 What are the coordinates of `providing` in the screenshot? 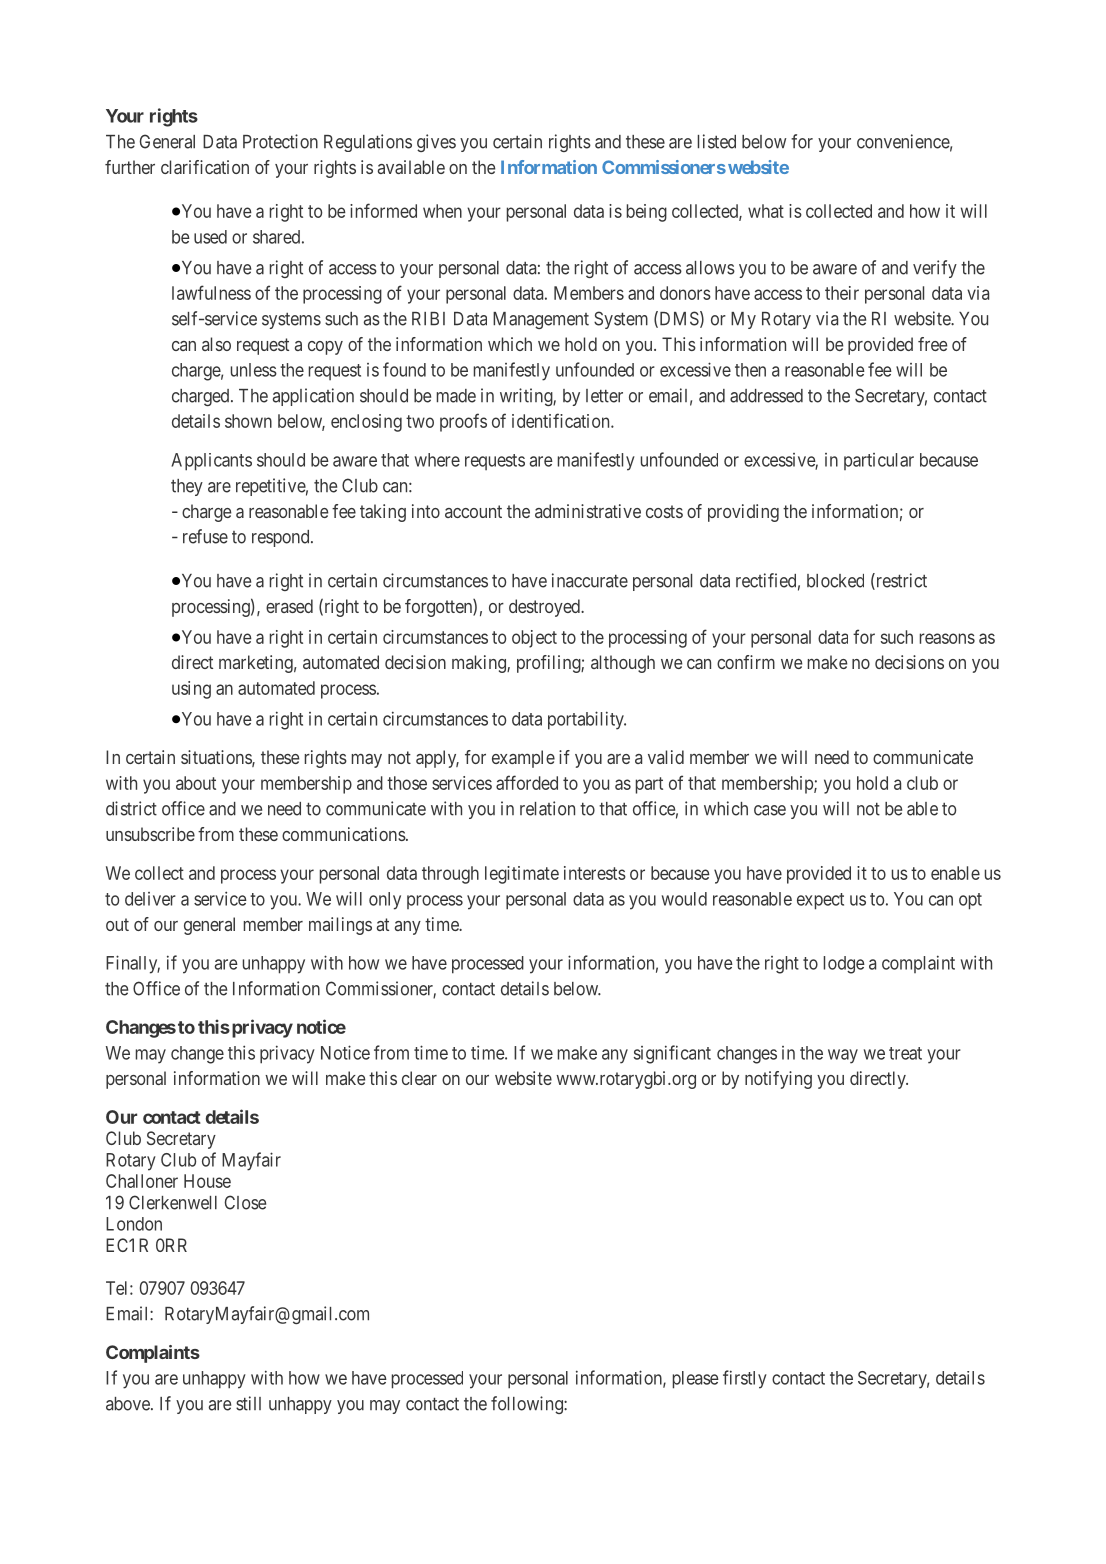 It's located at (743, 513).
